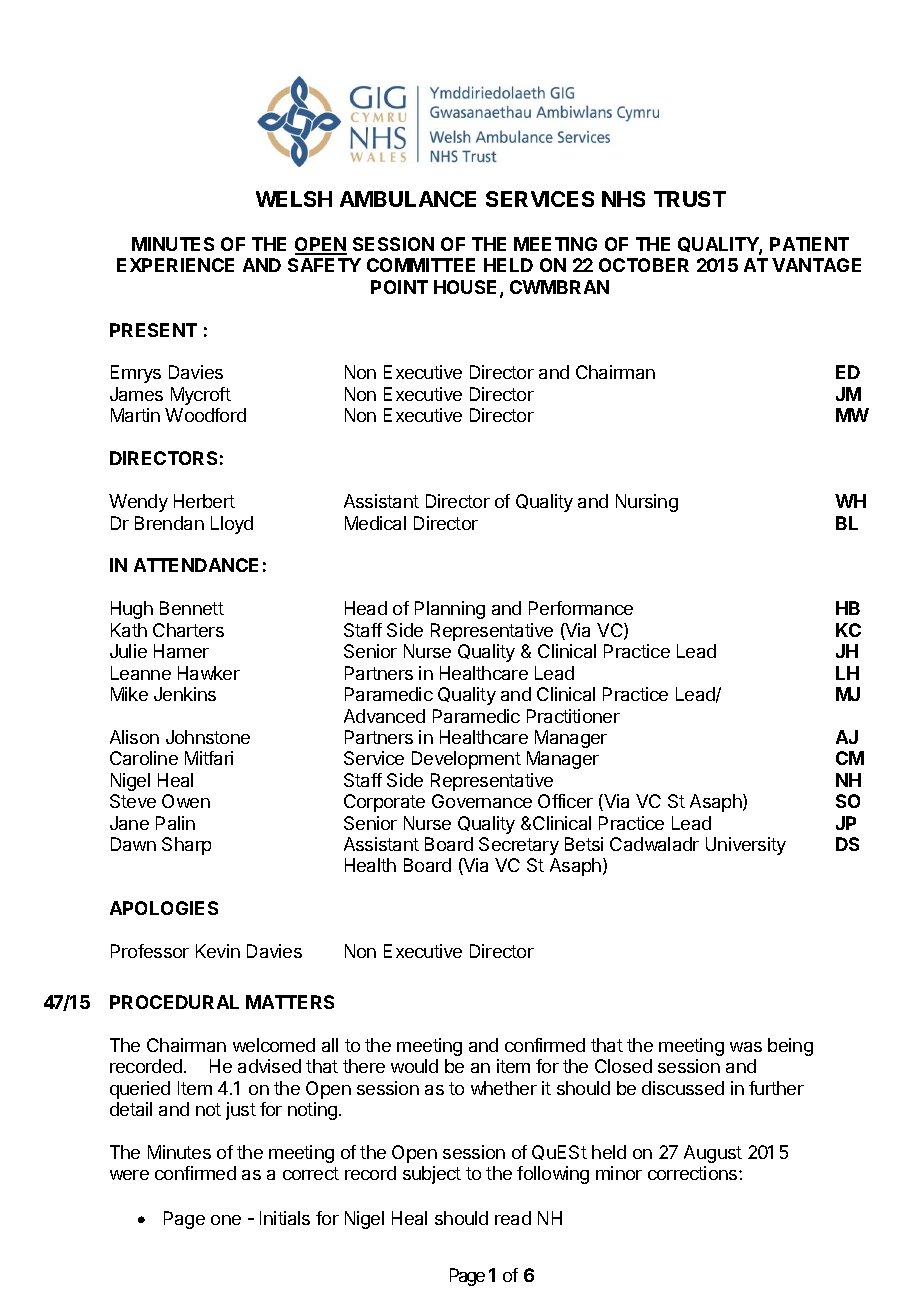 The image size is (924, 1308). Describe the element at coordinates (204, 501) in the document. I see `Herbert` at that location.
